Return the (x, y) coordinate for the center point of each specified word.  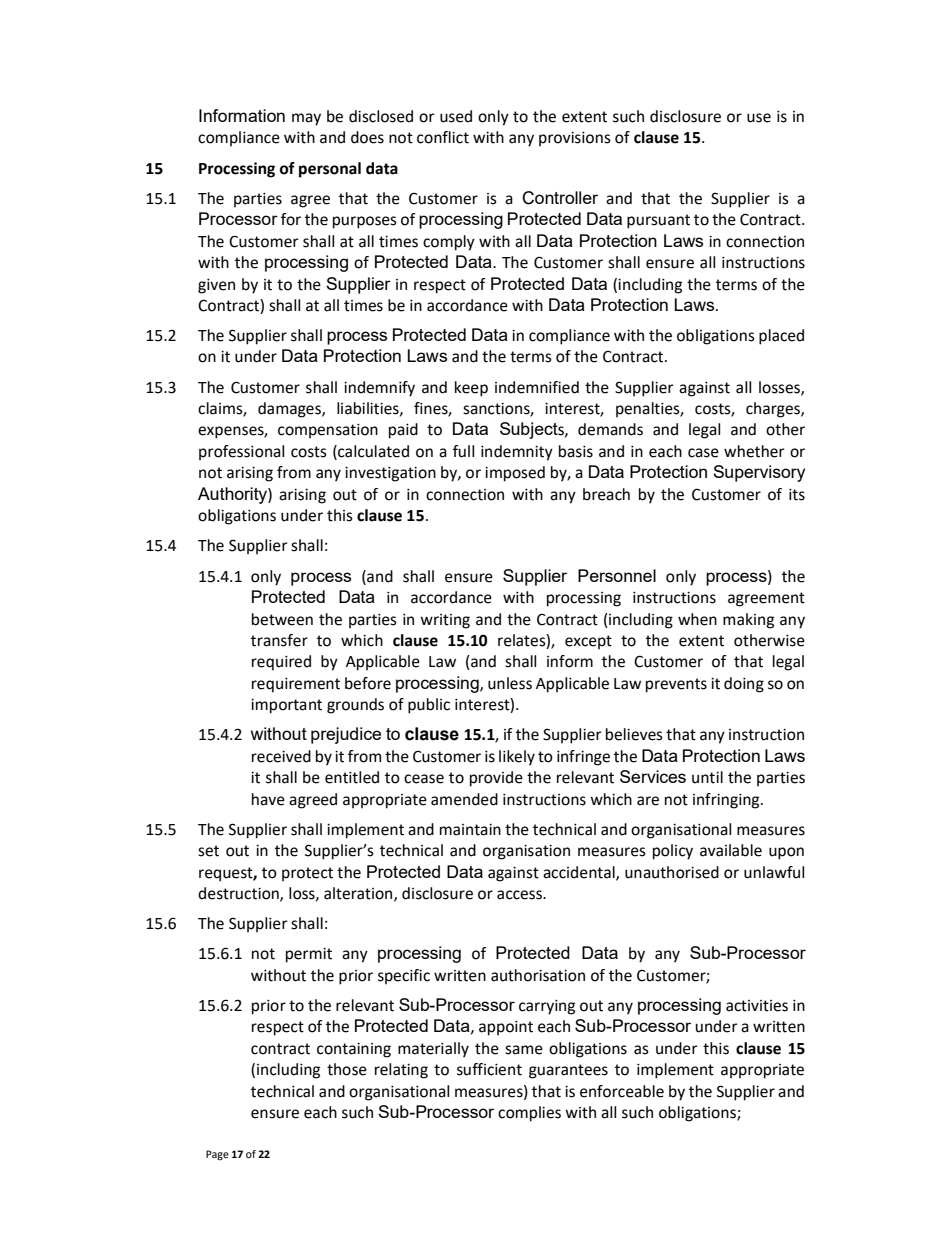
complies (529, 1114)
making (748, 621)
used (456, 116)
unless (510, 683)
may (306, 119)
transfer (279, 640)
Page (217, 1155)
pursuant (658, 221)
